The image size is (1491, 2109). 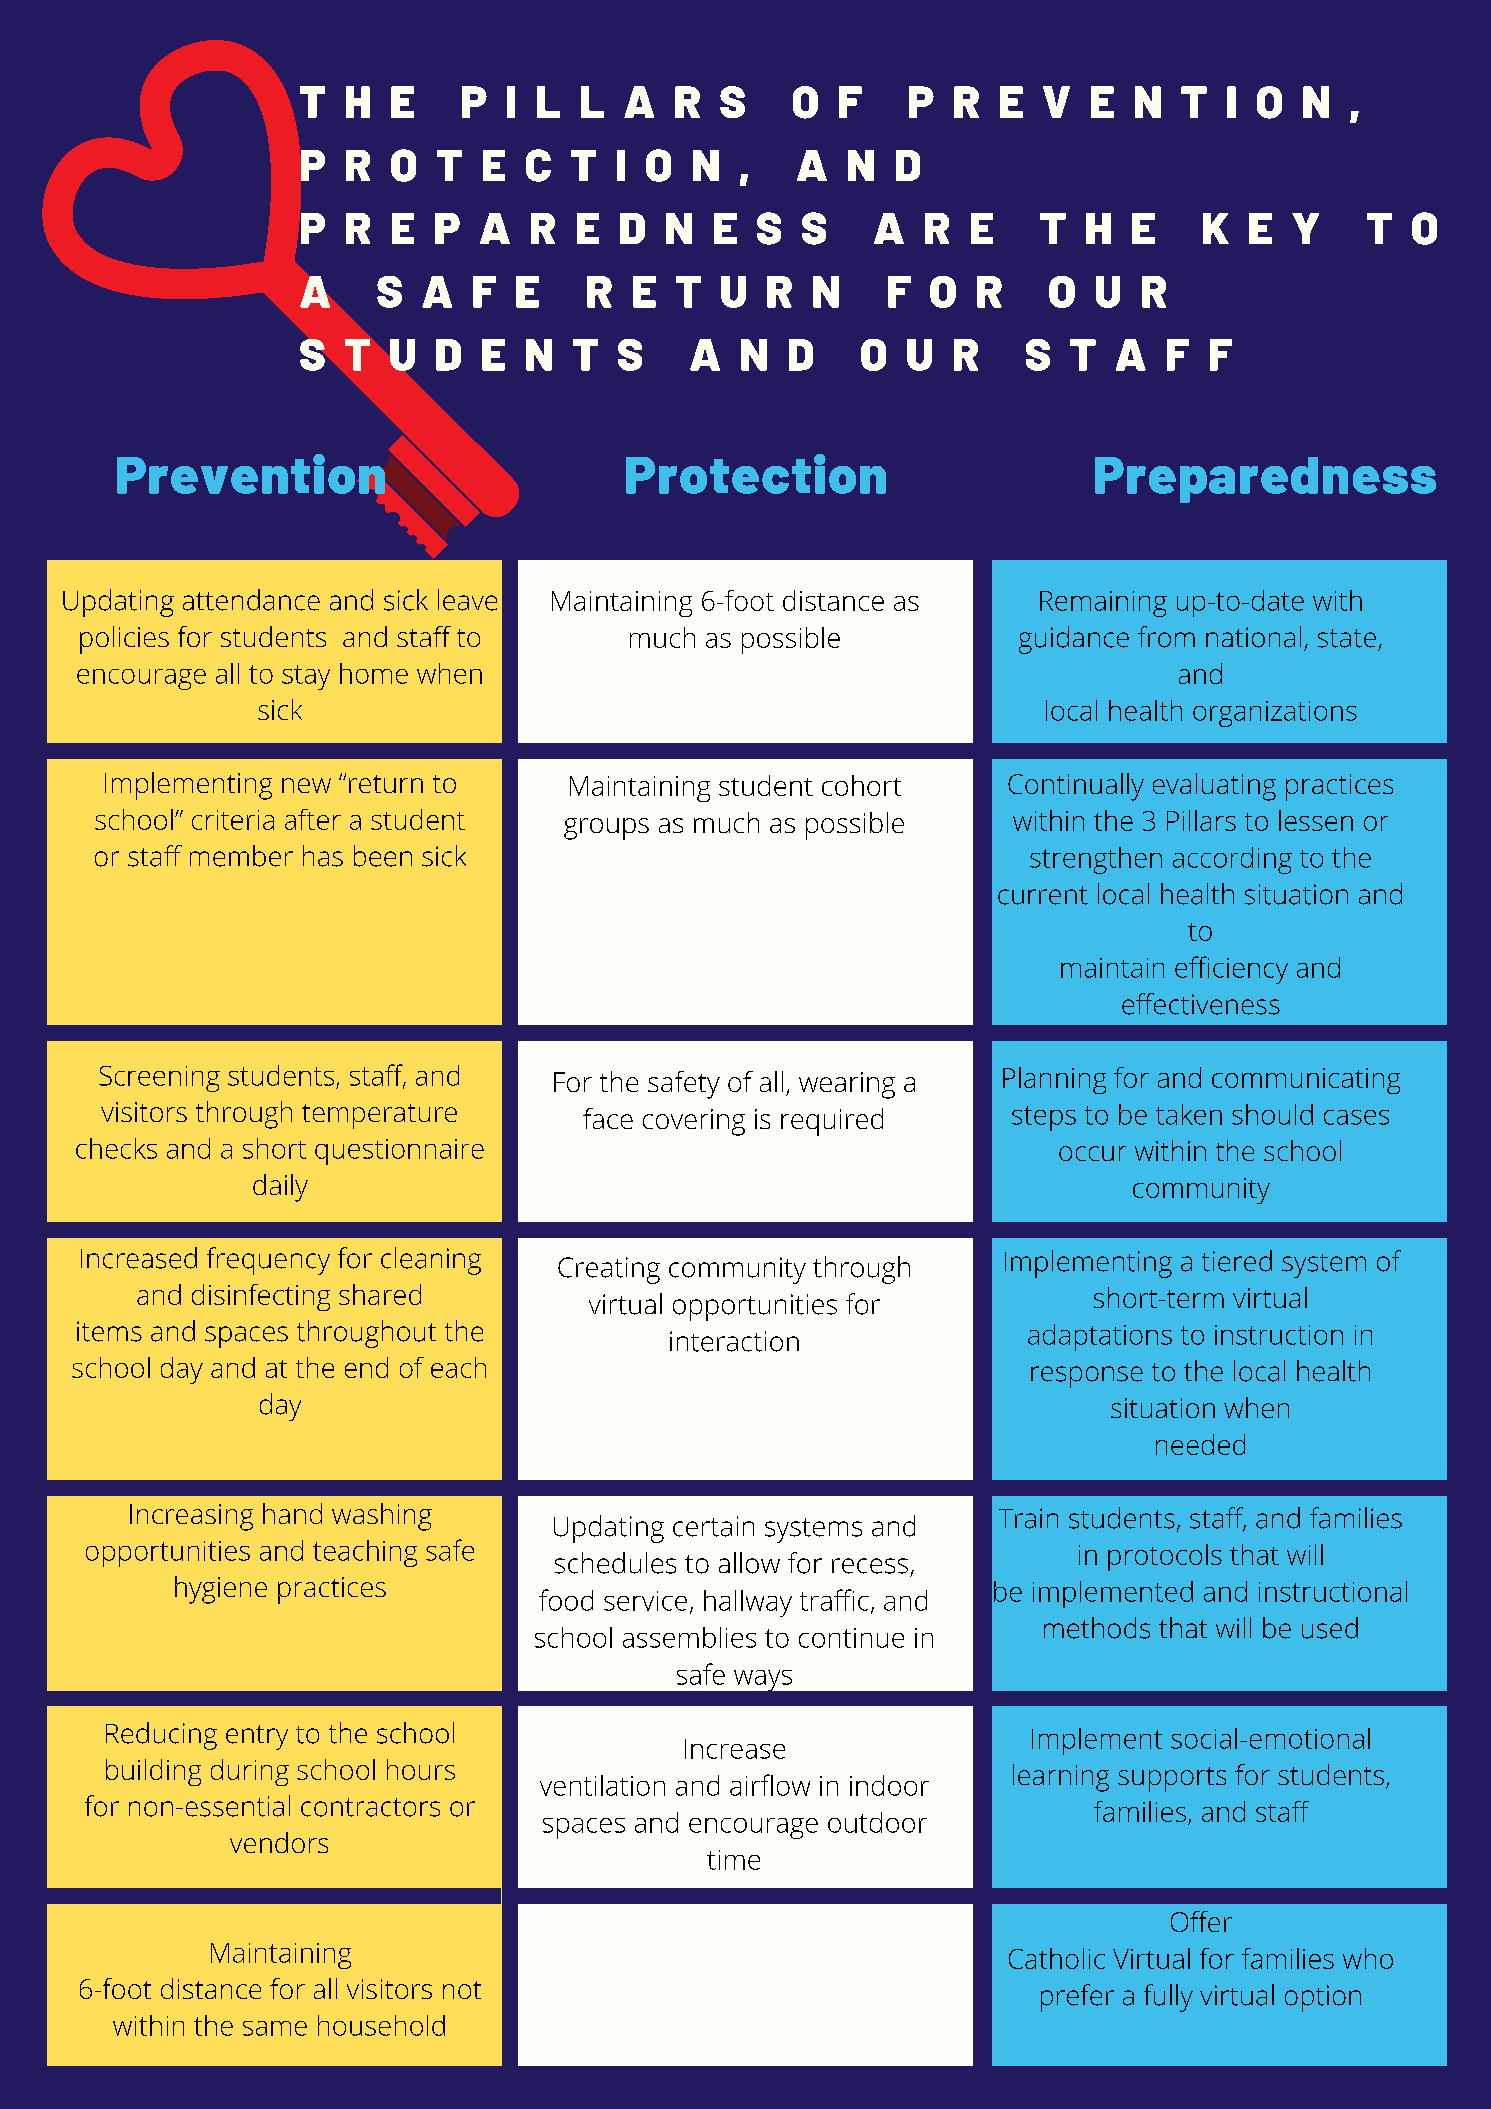 What do you see at coordinates (733, 1860) in the screenshot?
I see `time` at bounding box center [733, 1860].
